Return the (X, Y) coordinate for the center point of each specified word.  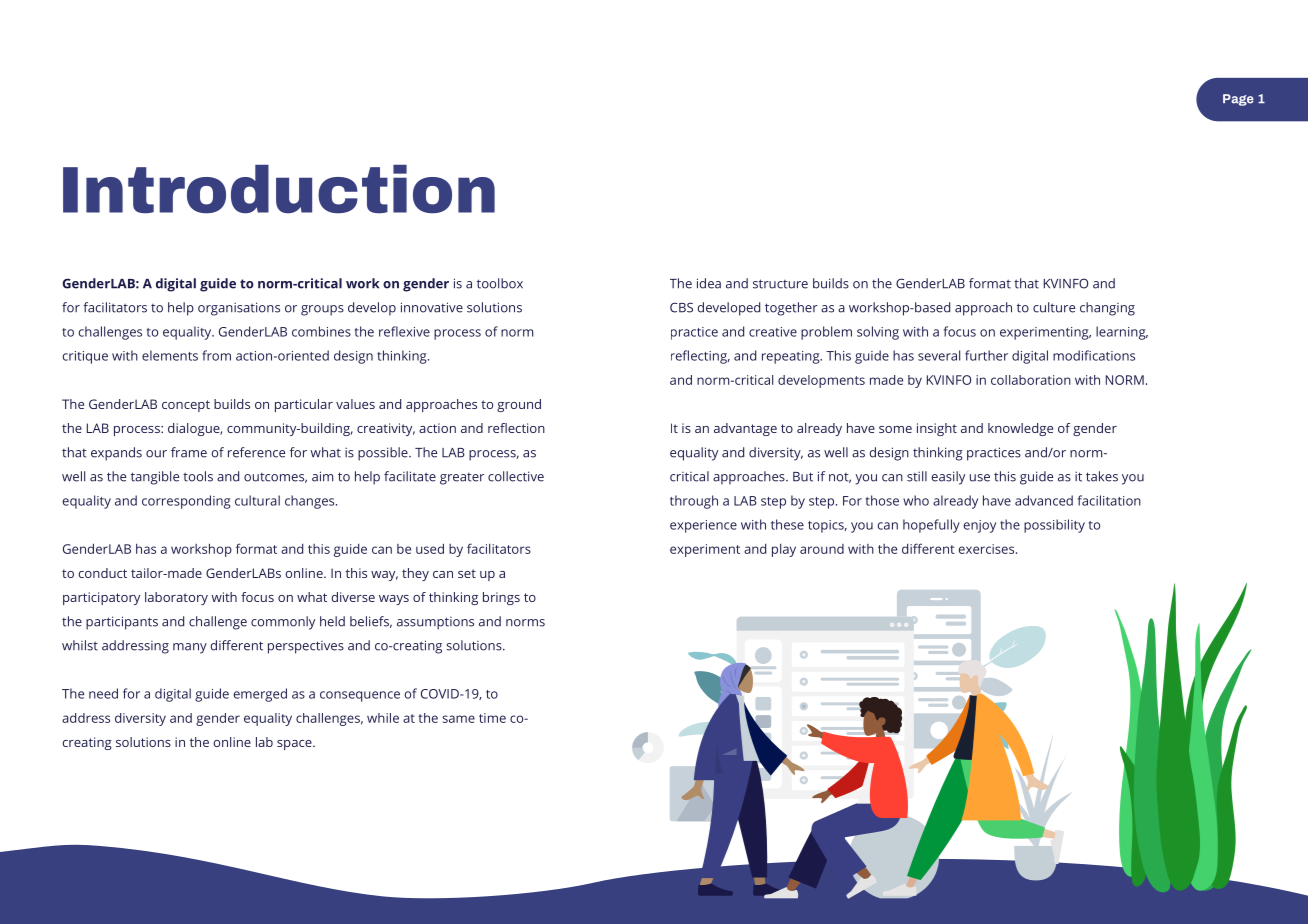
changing (1107, 309)
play (784, 550)
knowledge (1020, 429)
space (295, 745)
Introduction (279, 189)
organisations (239, 309)
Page (1238, 100)
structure (780, 284)
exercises (987, 549)
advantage (745, 429)
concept (186, 406)
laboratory (176, 598)
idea (709, 283)
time (492, 718)
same (458, 719)
